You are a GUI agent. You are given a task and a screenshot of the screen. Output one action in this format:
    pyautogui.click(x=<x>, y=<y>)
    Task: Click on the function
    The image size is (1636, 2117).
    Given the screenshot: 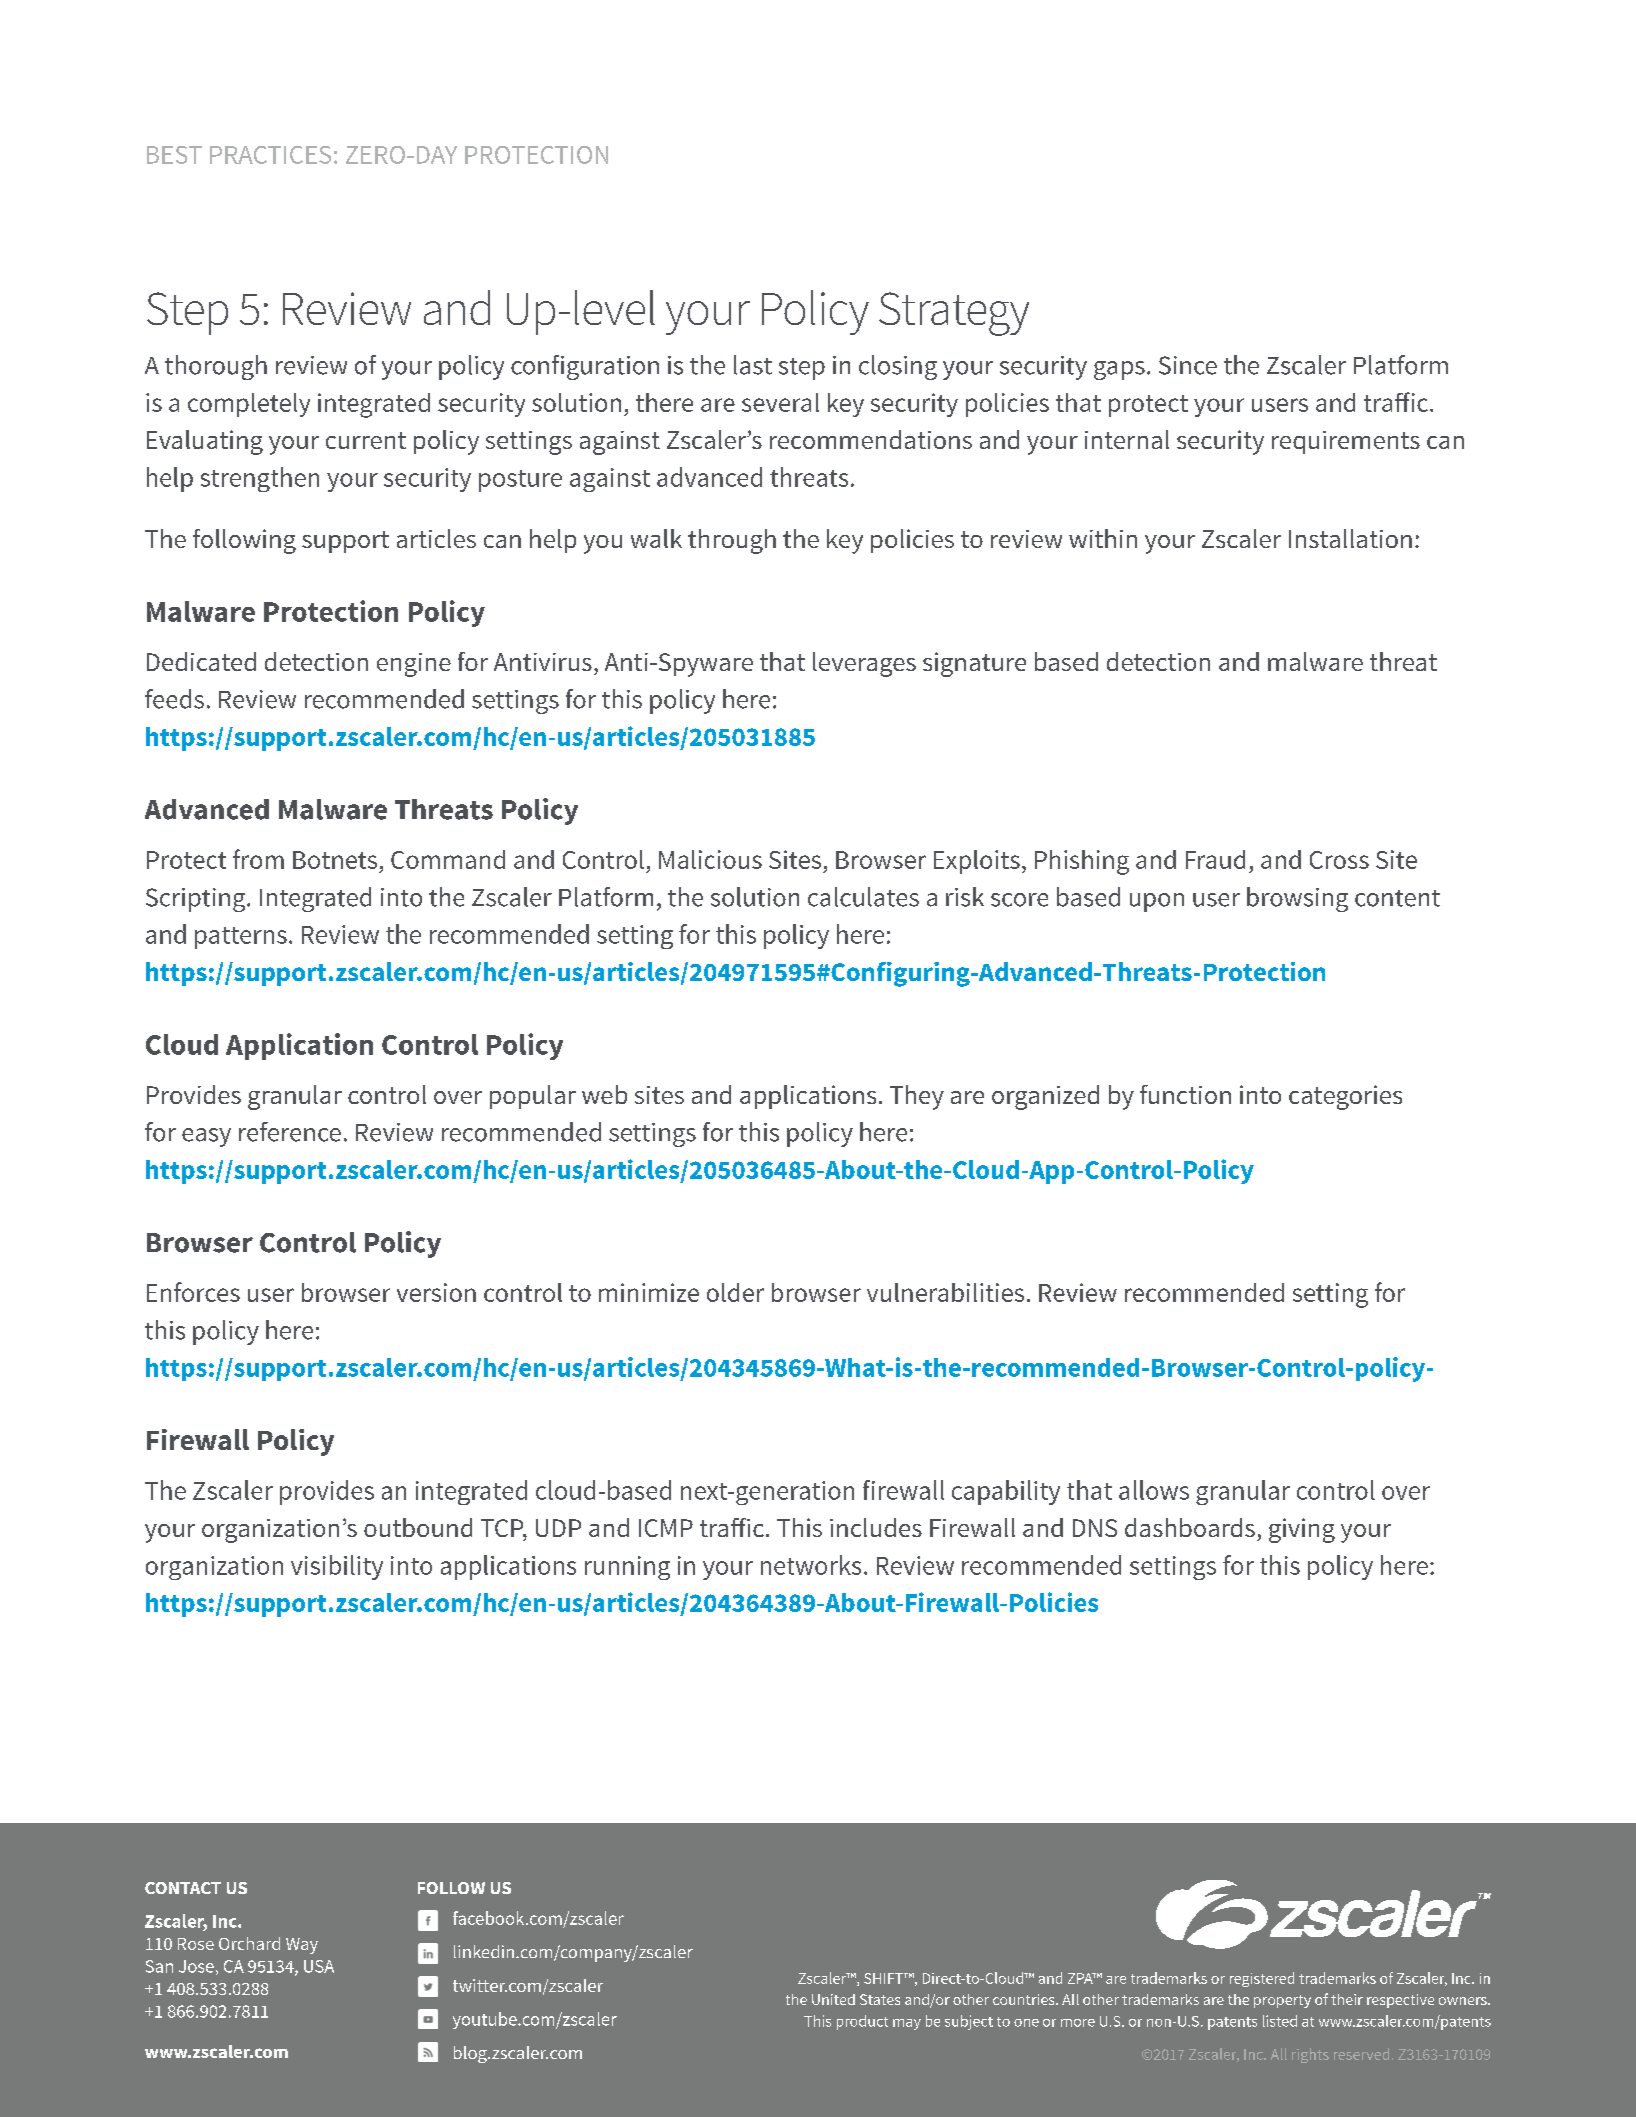 What is the action you would take?
    pyautogui.click(x=1185, y=1094)
